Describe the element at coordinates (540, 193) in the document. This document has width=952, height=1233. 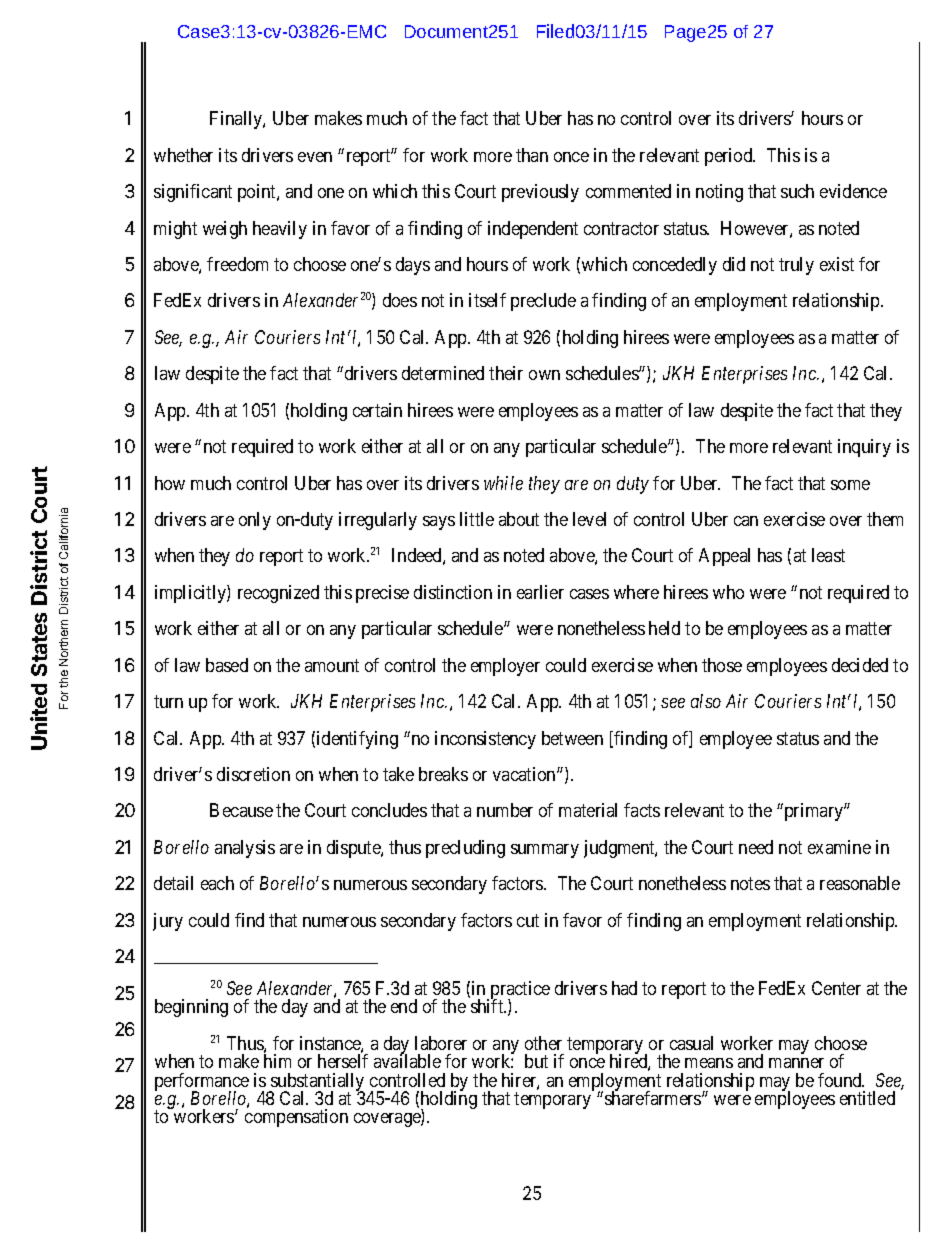
I see `previously` at that location.
